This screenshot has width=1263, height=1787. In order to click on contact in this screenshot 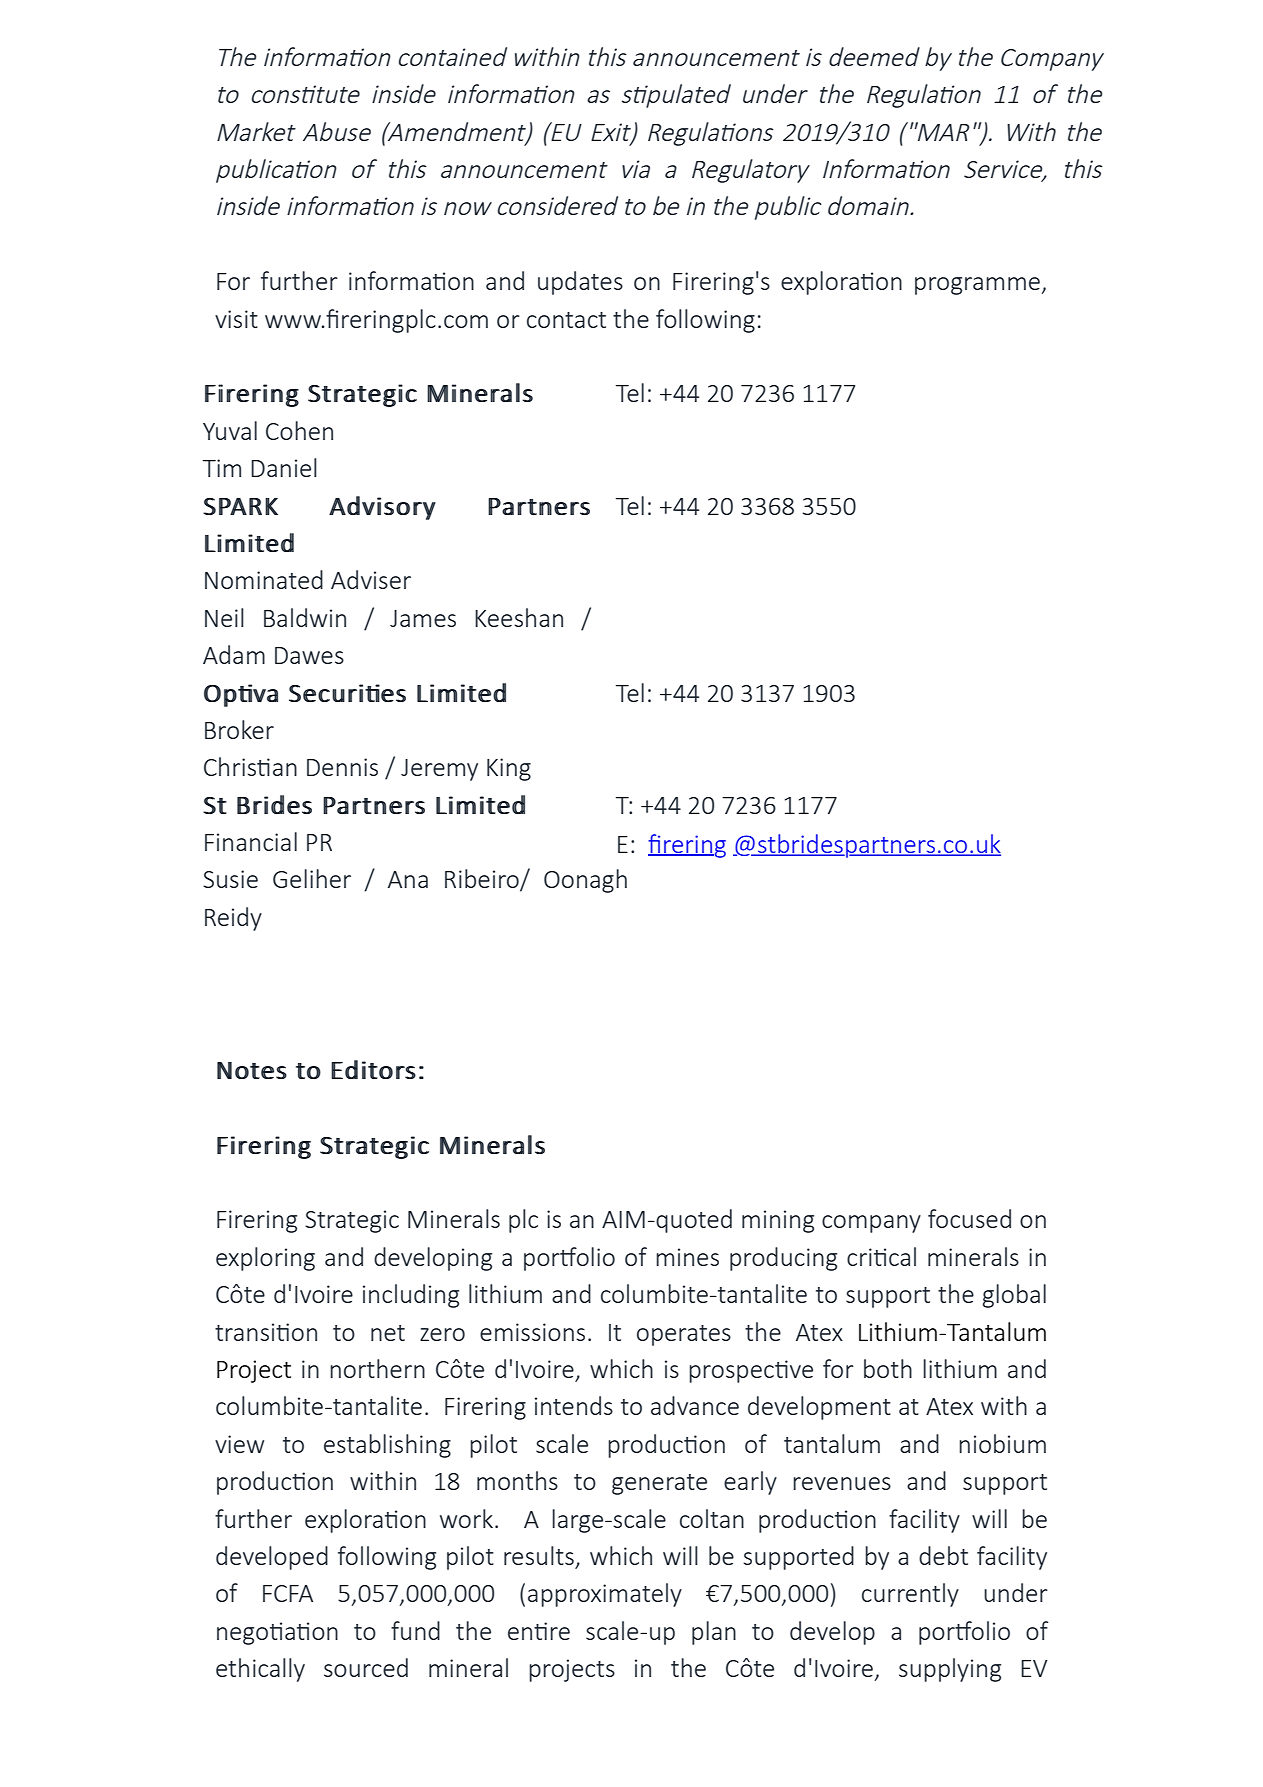, I will do `click(566, 320)`.
